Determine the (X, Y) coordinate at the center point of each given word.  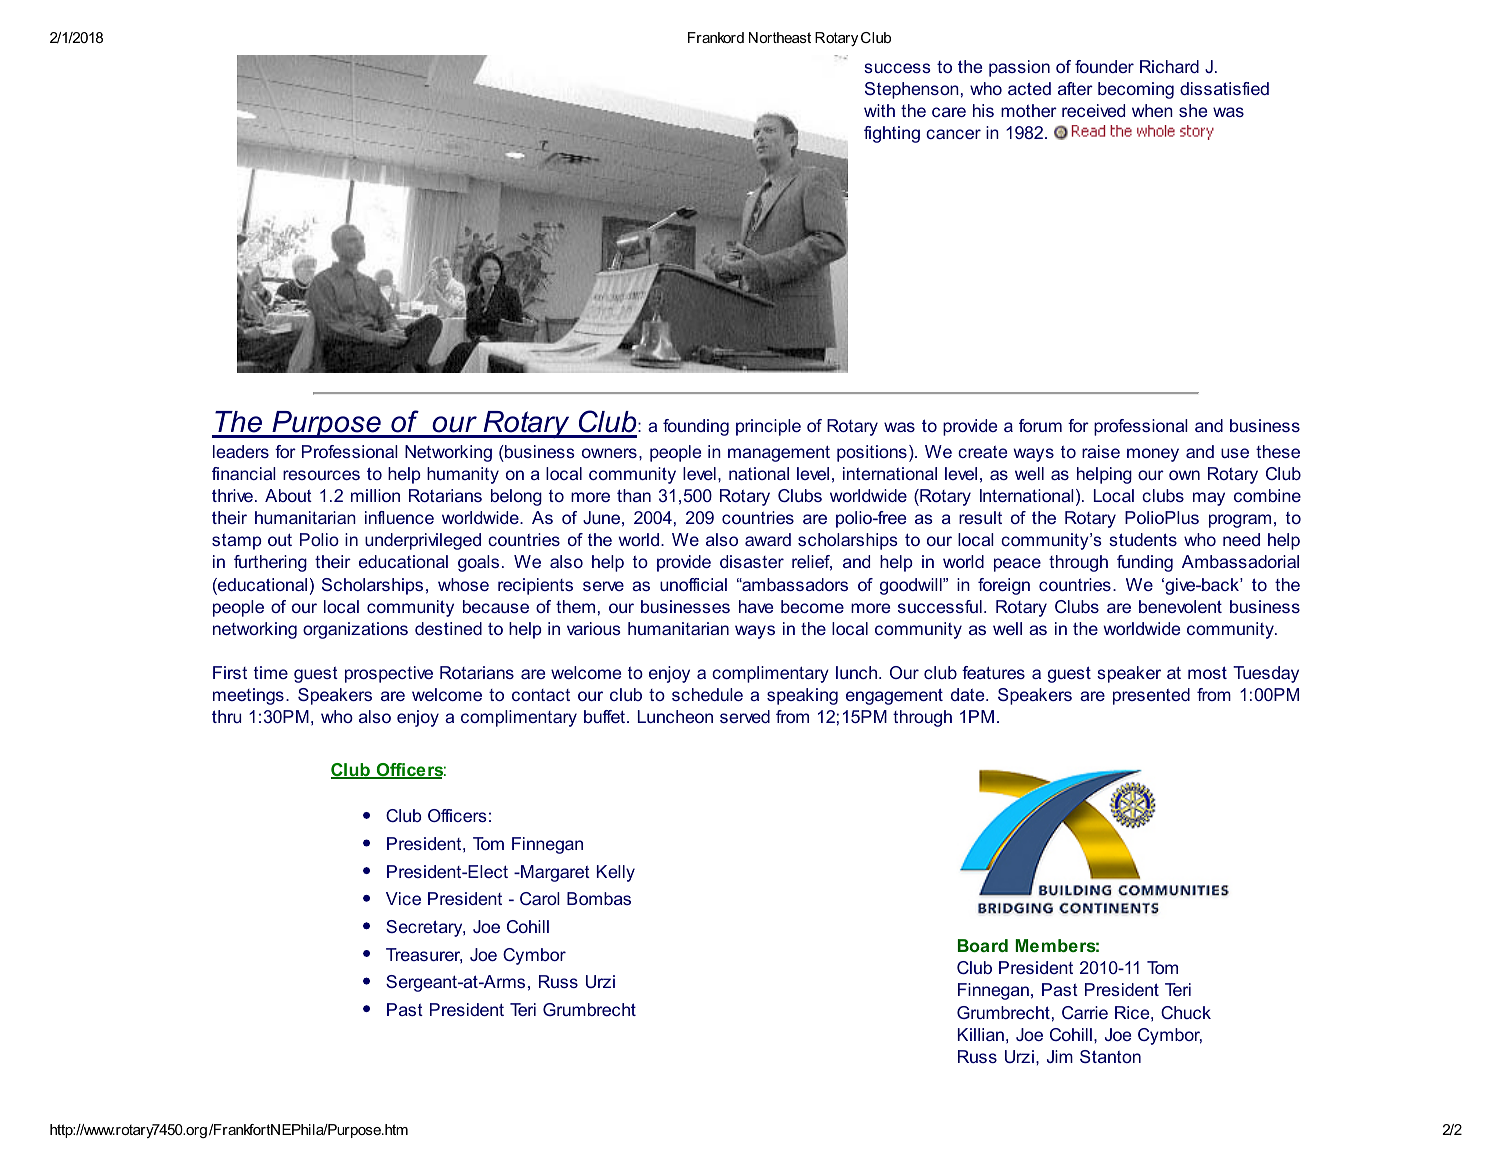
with (879, 110)
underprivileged (423, 541)
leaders (241, 451)
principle (768, 427)
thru (226, 716)
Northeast (780, 37)
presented (1151, 696)
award (768, 539)
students (1143, 539)
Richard (1169, 66)
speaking (802, 696)
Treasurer (424, 956)
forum (1040, 425)
